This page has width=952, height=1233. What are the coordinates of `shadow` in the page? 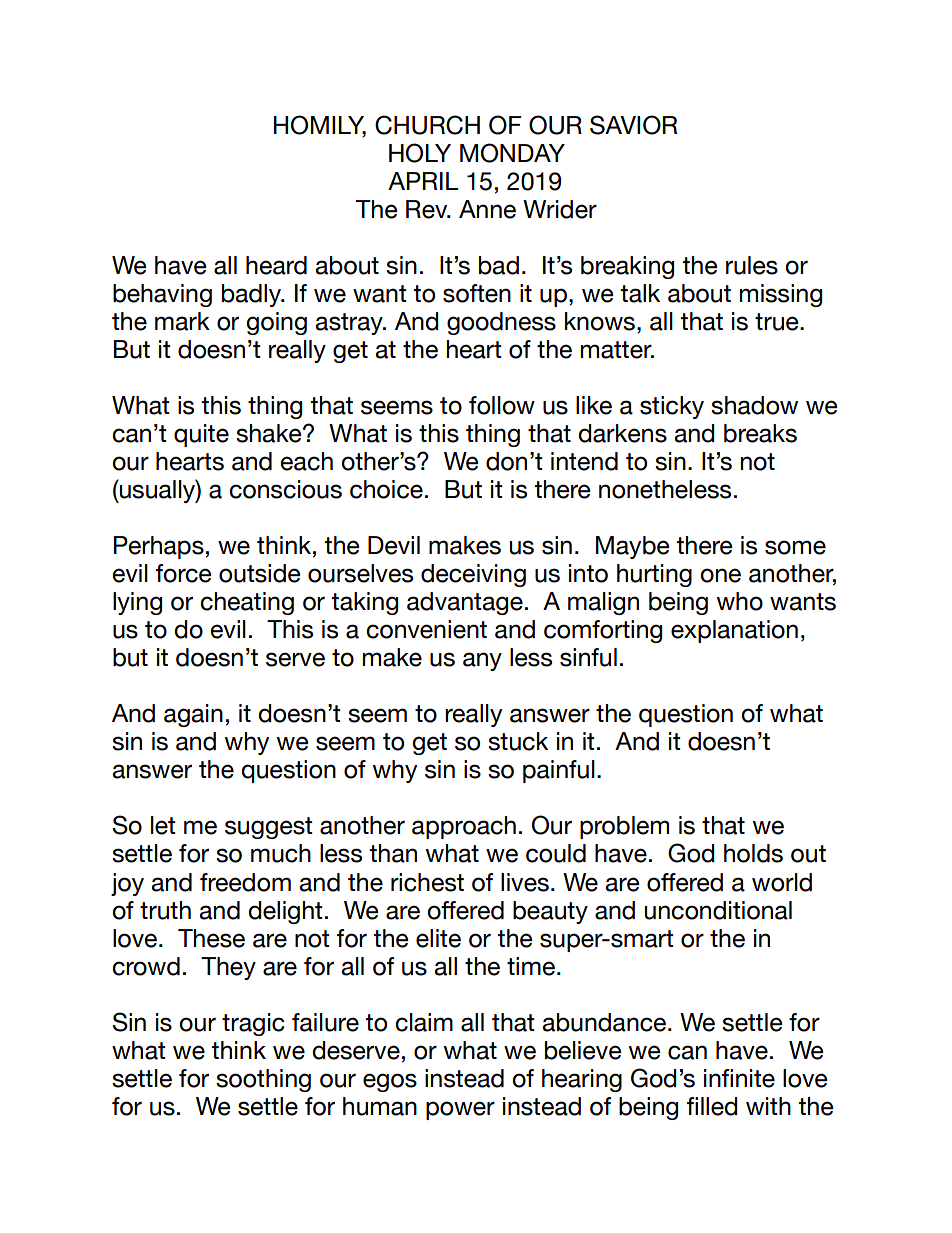 It's located at (754, 405).
